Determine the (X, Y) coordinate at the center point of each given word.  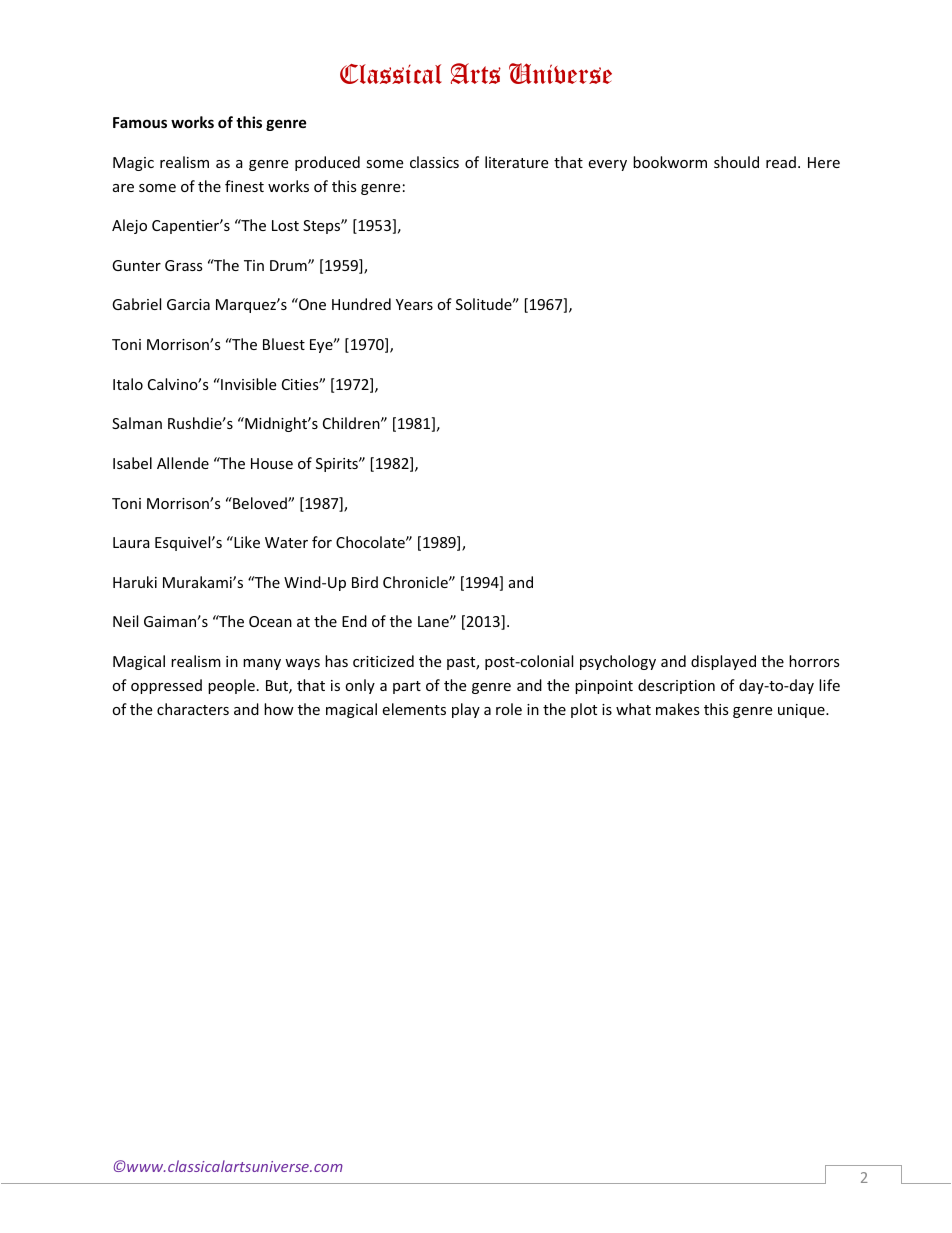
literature (516, 162)
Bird (365, 582)
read (781, 162)
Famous (140, 122)
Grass (184, 265)
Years (414, 304)
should (736, 162)
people (231, 686)
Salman (137, 423)
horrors (814, 661)
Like (246, 542)
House (272, 463)
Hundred (361, 304)
